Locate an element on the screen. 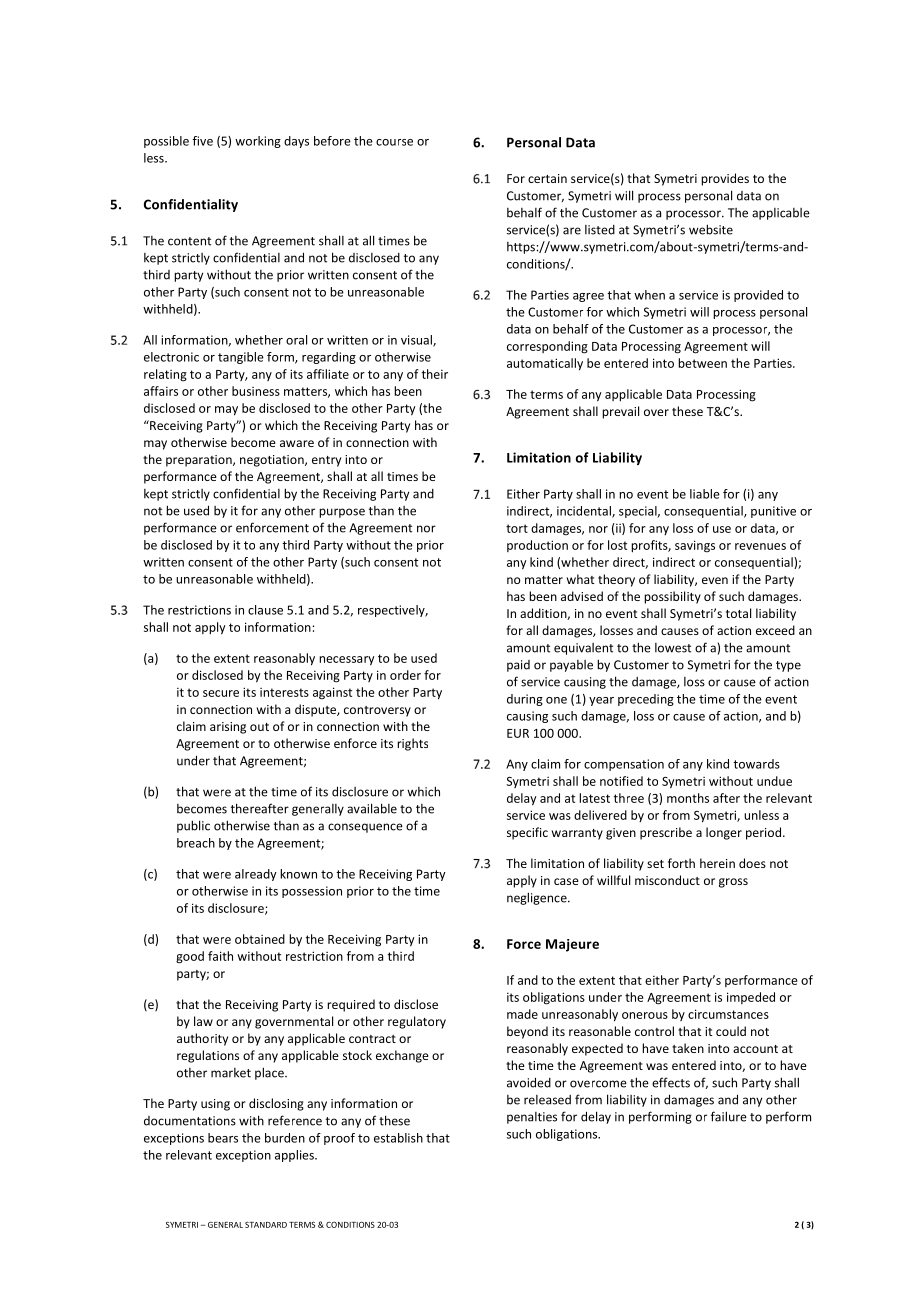 This screenshot has width=924, height=1308. STANDARD is located at coordinates (266, 1225).
